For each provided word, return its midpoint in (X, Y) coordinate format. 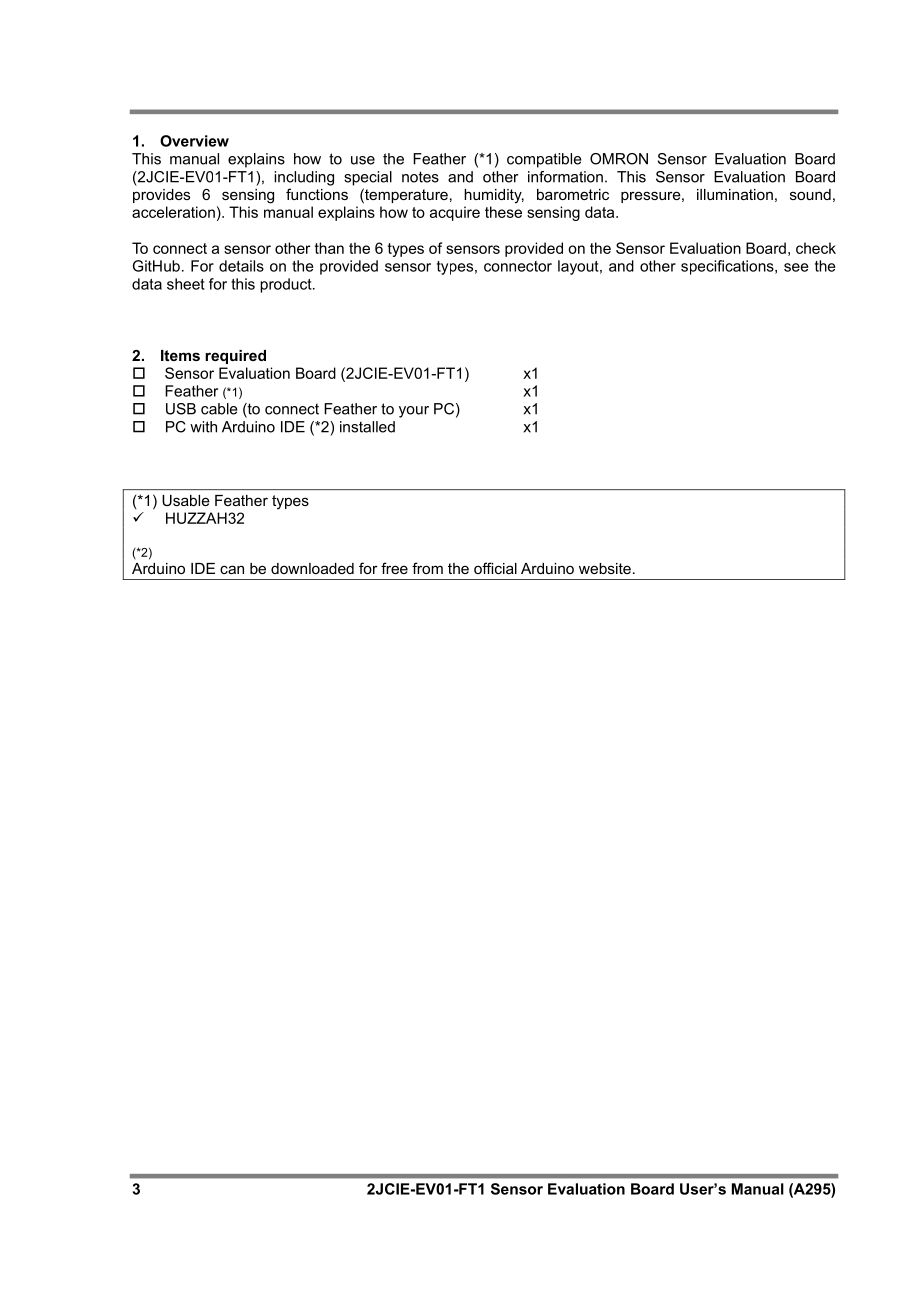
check (816, 248)
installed (367, 427)
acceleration (173, 212)
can (232, 569)
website (605, 568)
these (503, 212)
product (287, 285)
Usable (186, 500)
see (796, 267)
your (414, 412)
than (329, 248)
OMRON (619, 159)
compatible (544, 160)
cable (219, 409)
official (495, 568)
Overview (194, 141)
